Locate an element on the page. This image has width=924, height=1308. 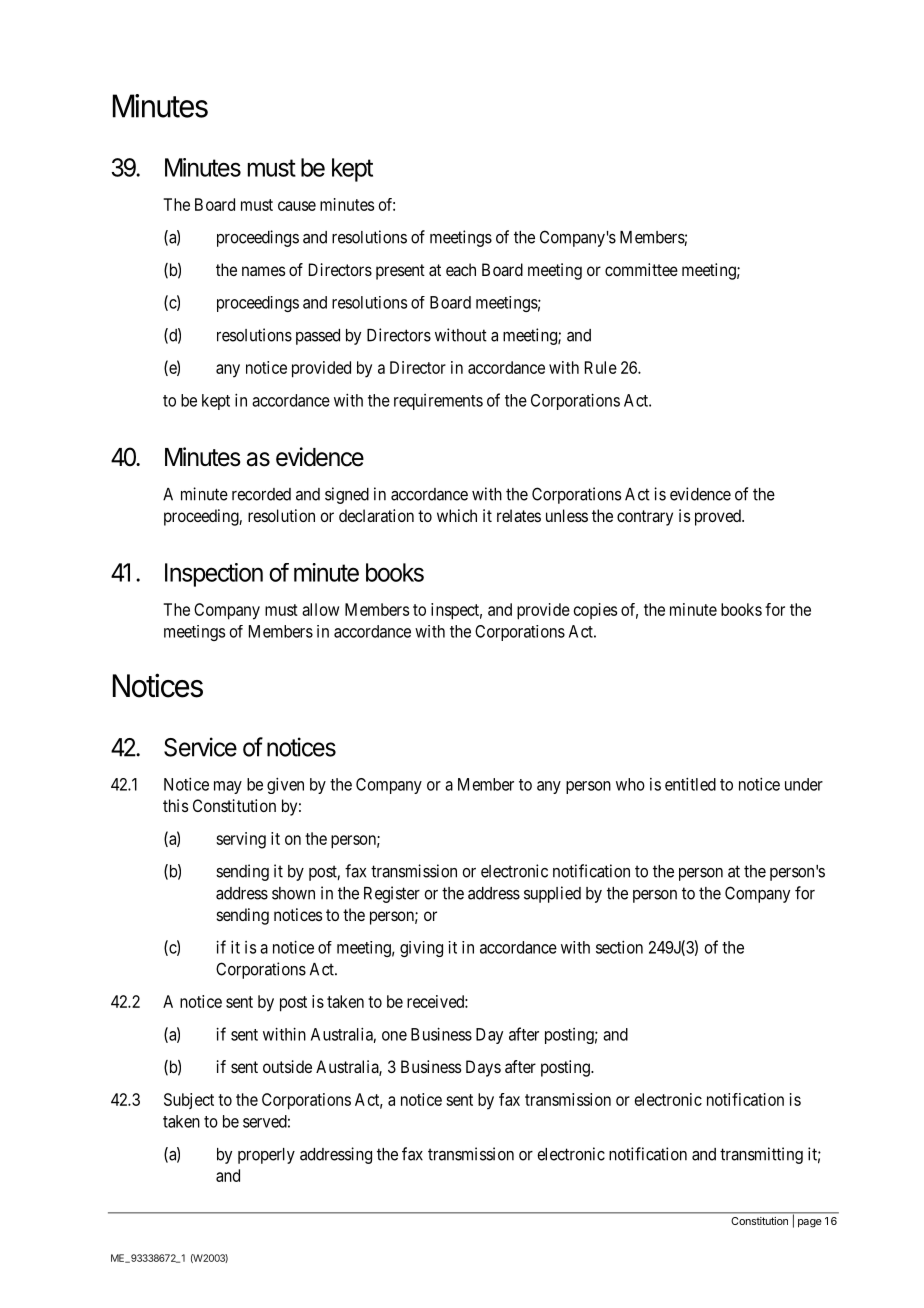
Days is located at coordinates (483, 1068).
